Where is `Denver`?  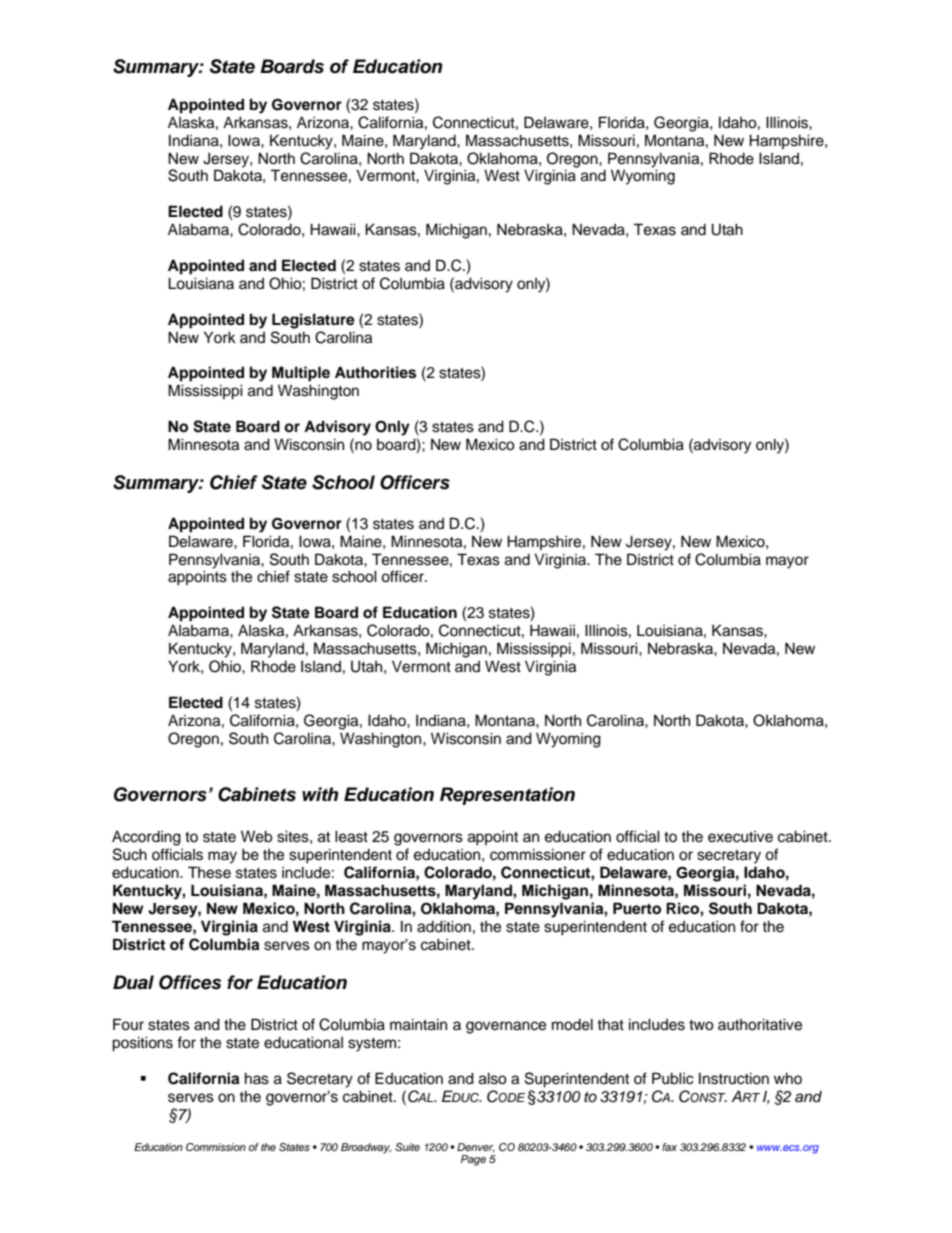
Denver is located at coordinates (476, 1148).
